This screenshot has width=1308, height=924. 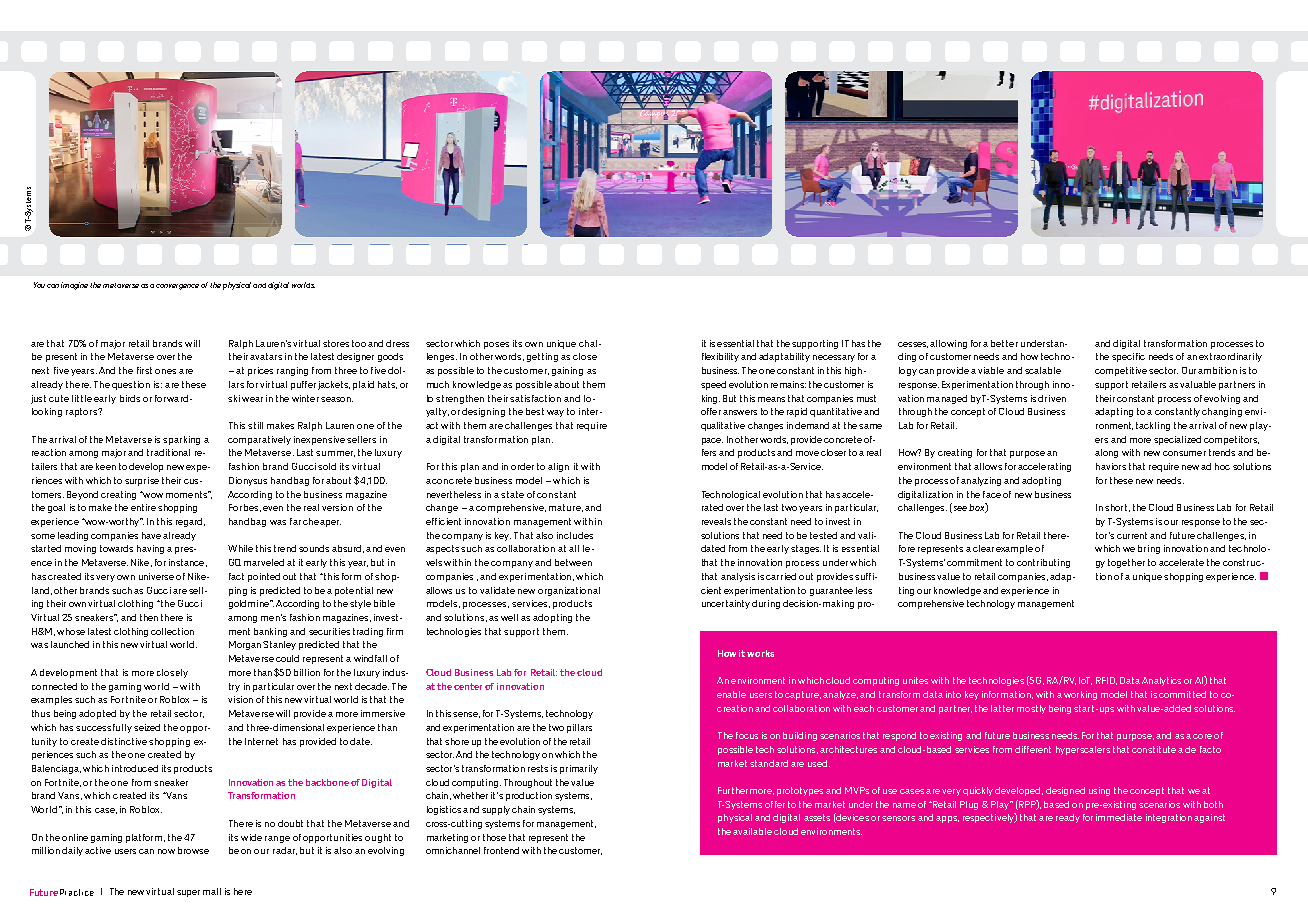 I want to click on universe, so click(x=156, y=576).
